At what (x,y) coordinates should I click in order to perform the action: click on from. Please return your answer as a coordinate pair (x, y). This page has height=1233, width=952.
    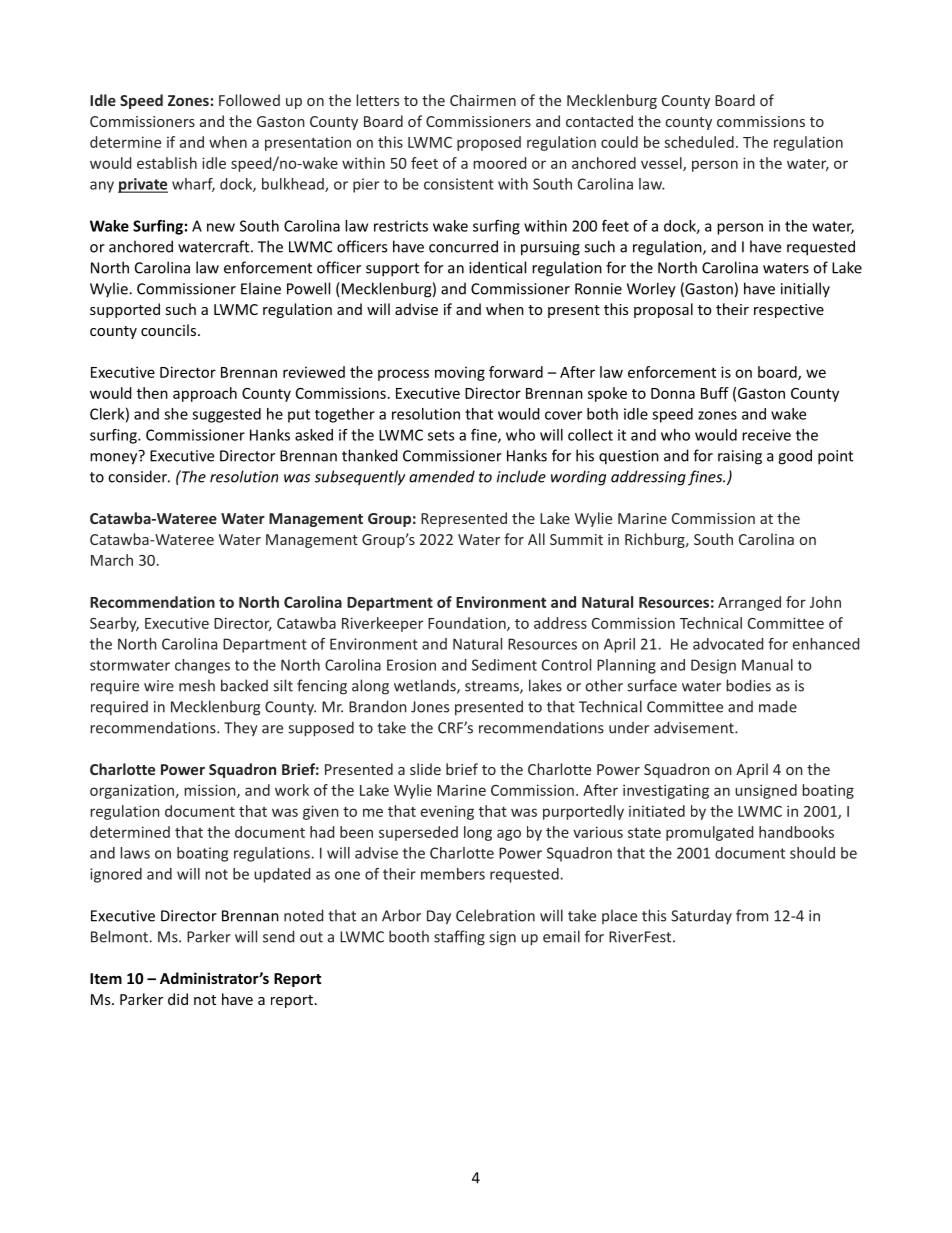
    Looking at the image, I should click on (752, 915).
